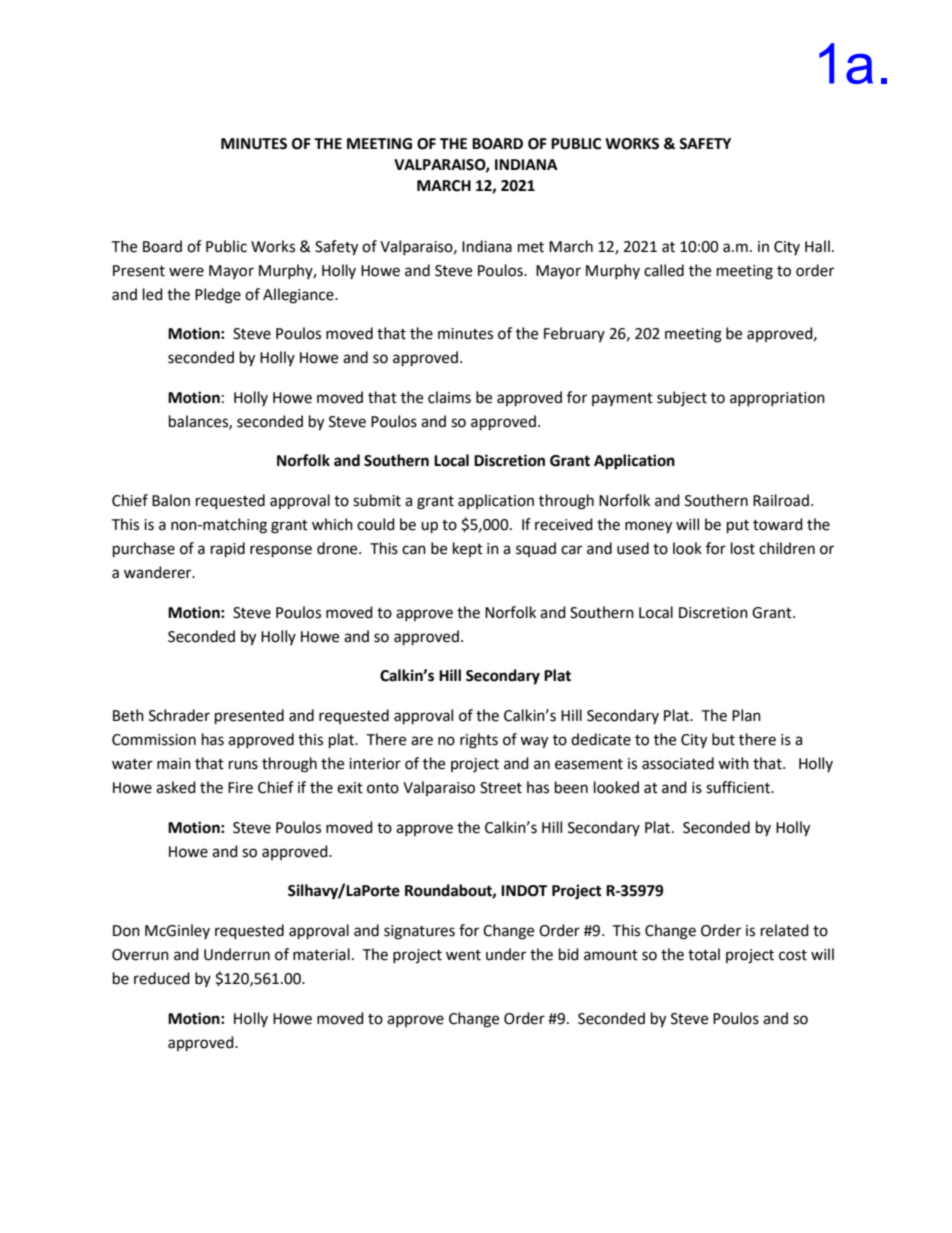  What do you see at coordinates (463, 955) in the screenshot?
I see `went` at bounding box center [463, 955].
